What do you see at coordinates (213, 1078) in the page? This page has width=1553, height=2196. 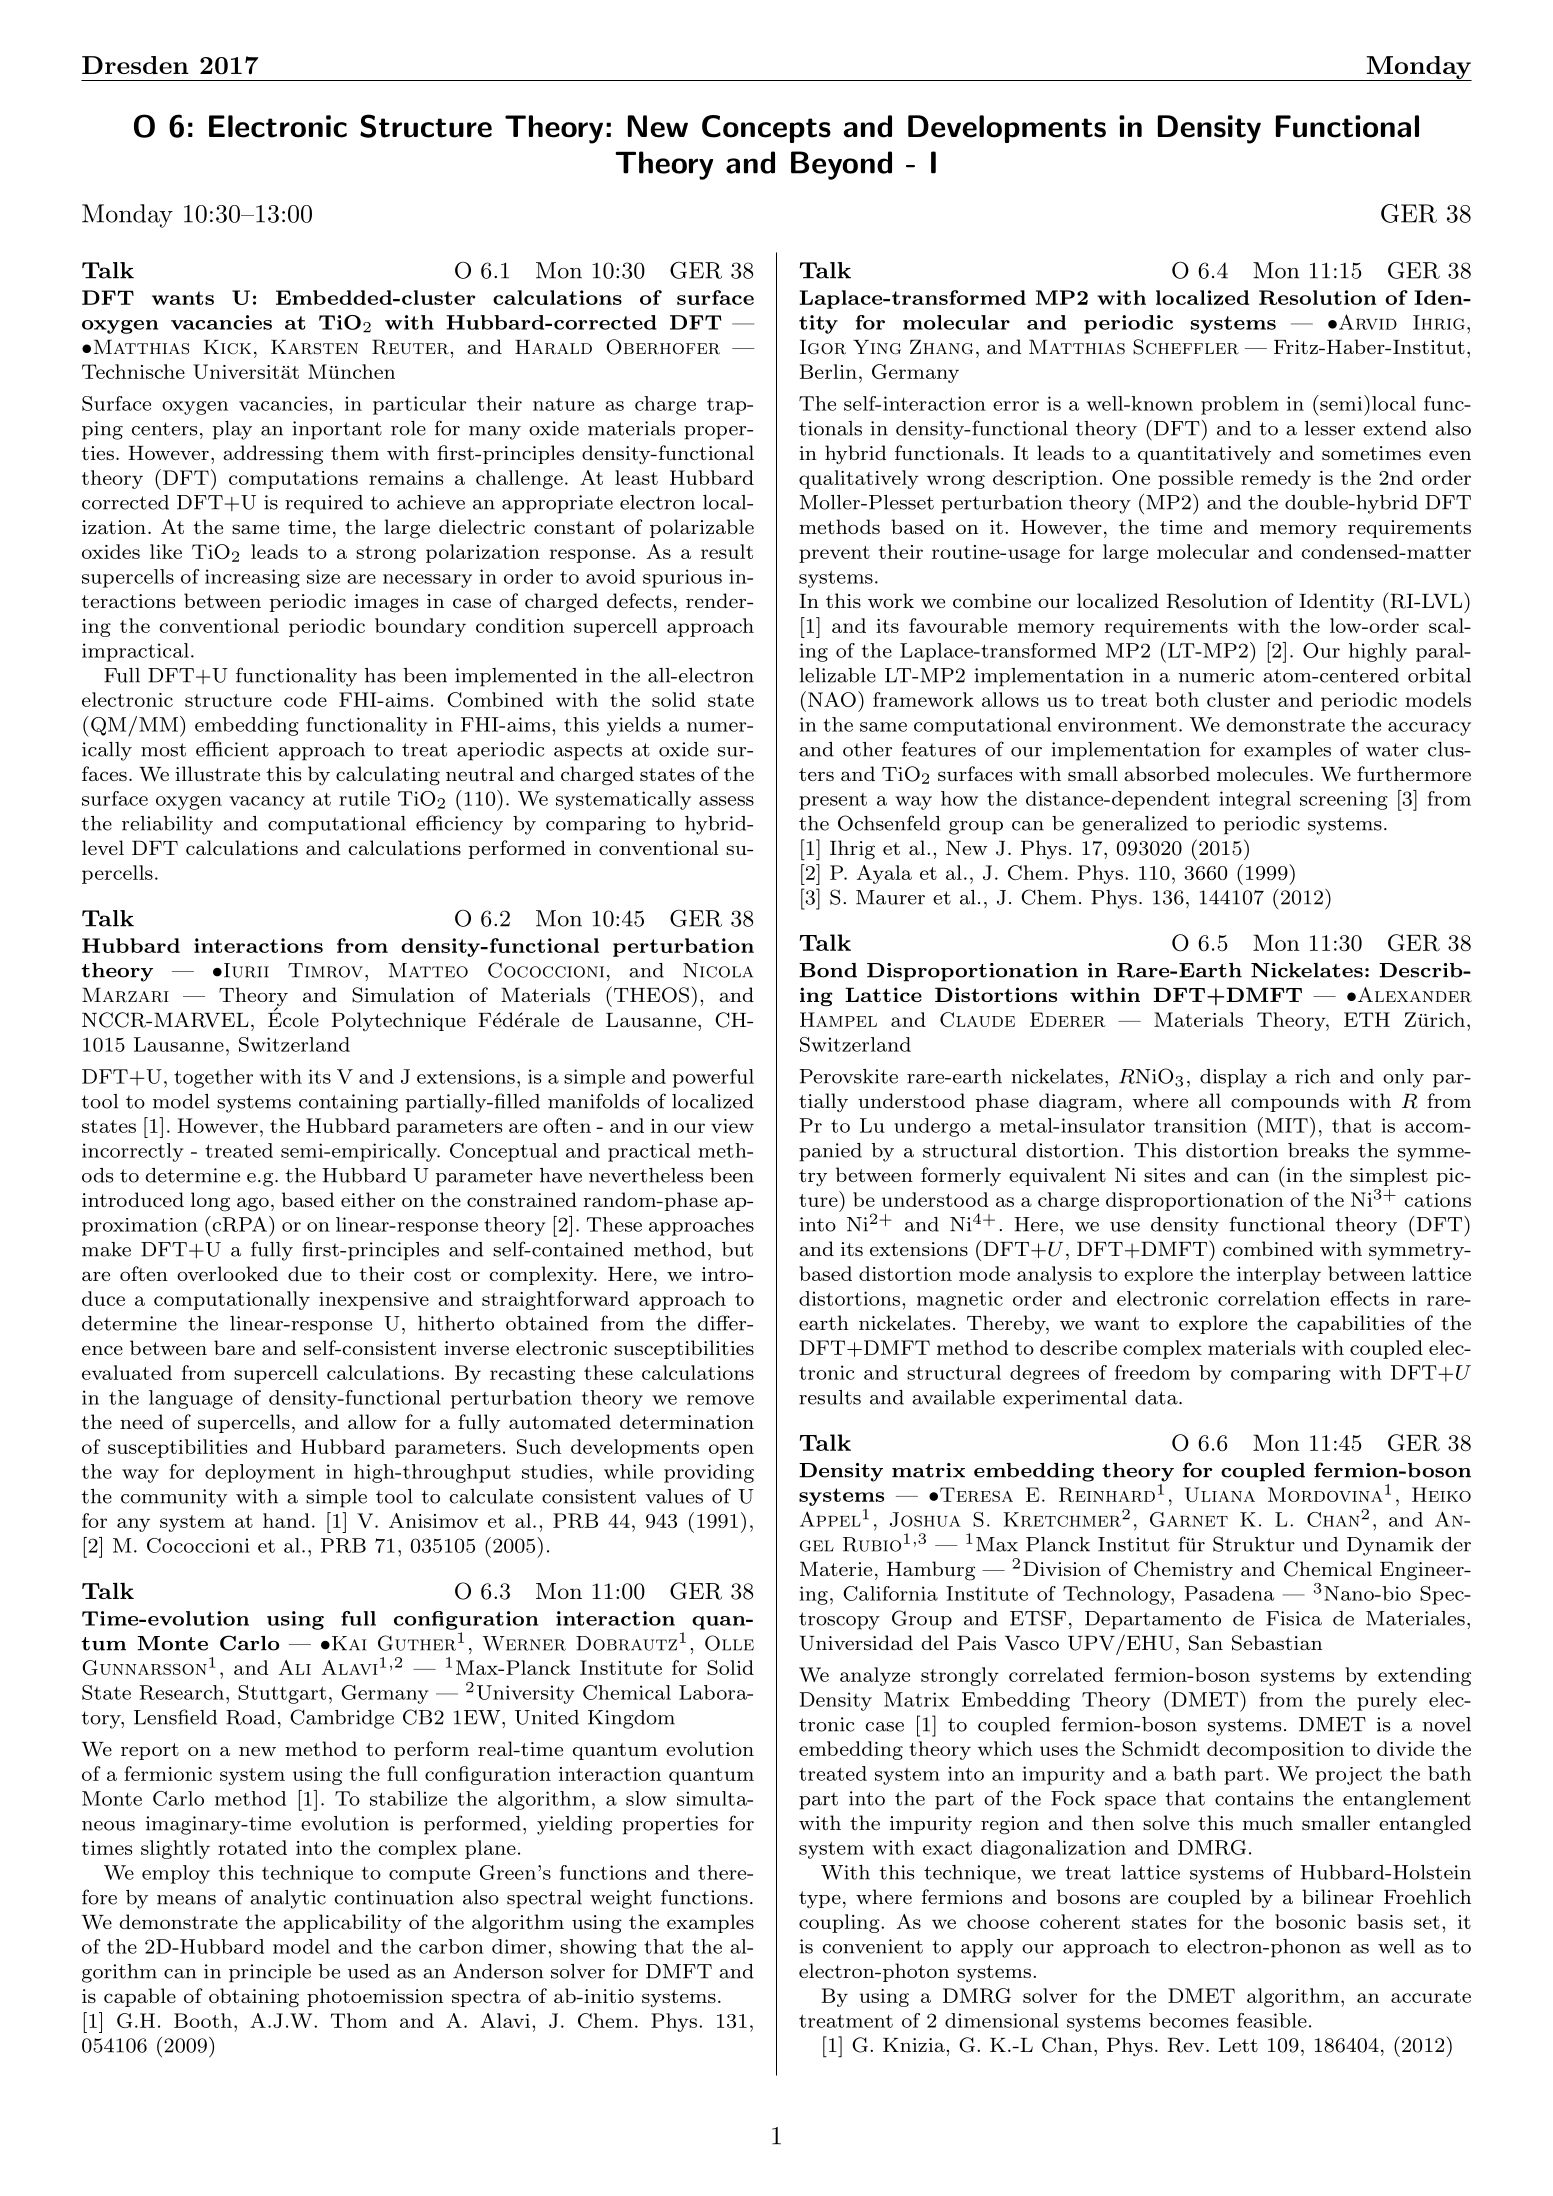 I see `together` at bounding box center [213, 1078].
